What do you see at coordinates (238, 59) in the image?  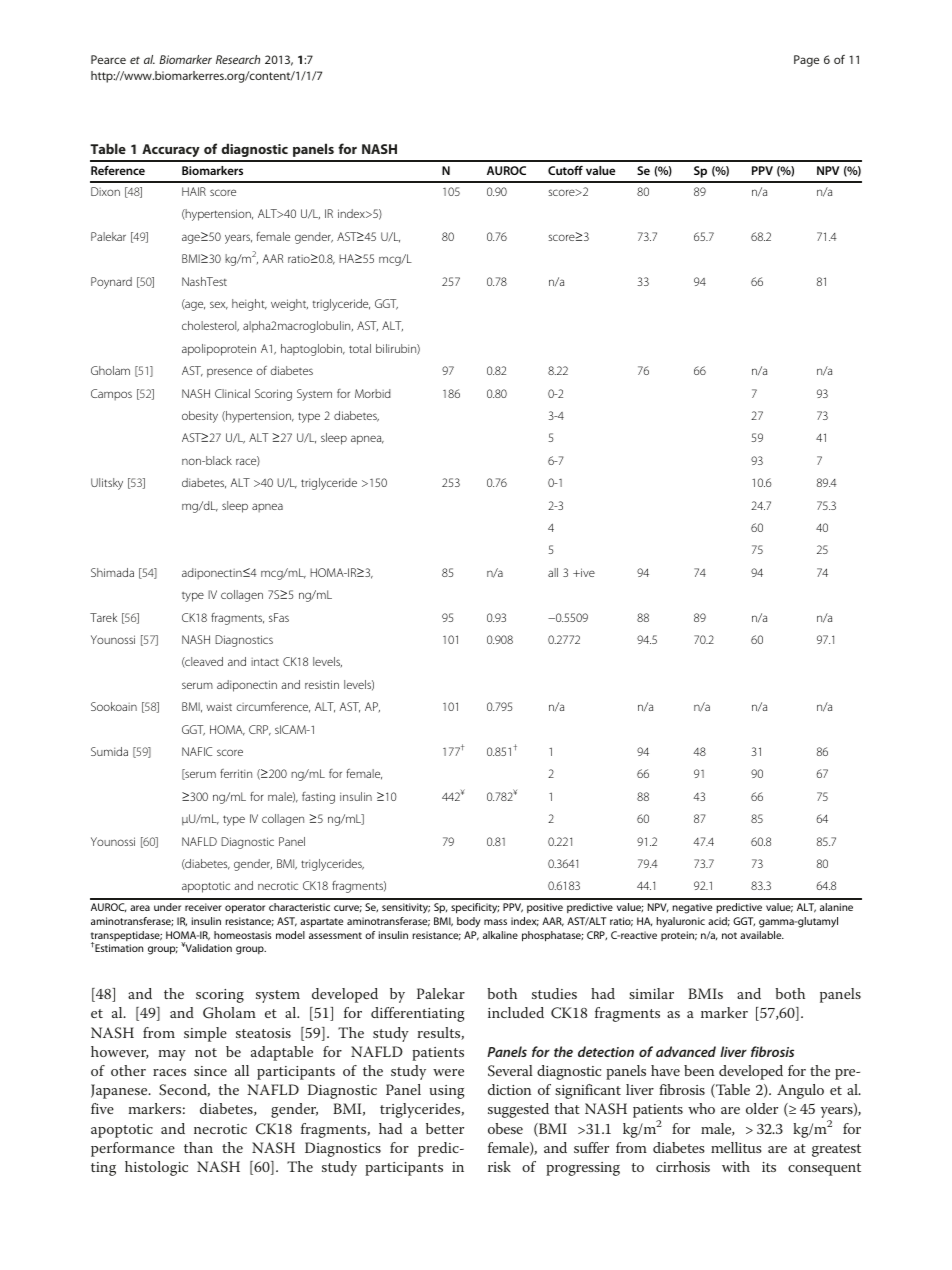 I see `Research` at bounding box center [238, 59].
